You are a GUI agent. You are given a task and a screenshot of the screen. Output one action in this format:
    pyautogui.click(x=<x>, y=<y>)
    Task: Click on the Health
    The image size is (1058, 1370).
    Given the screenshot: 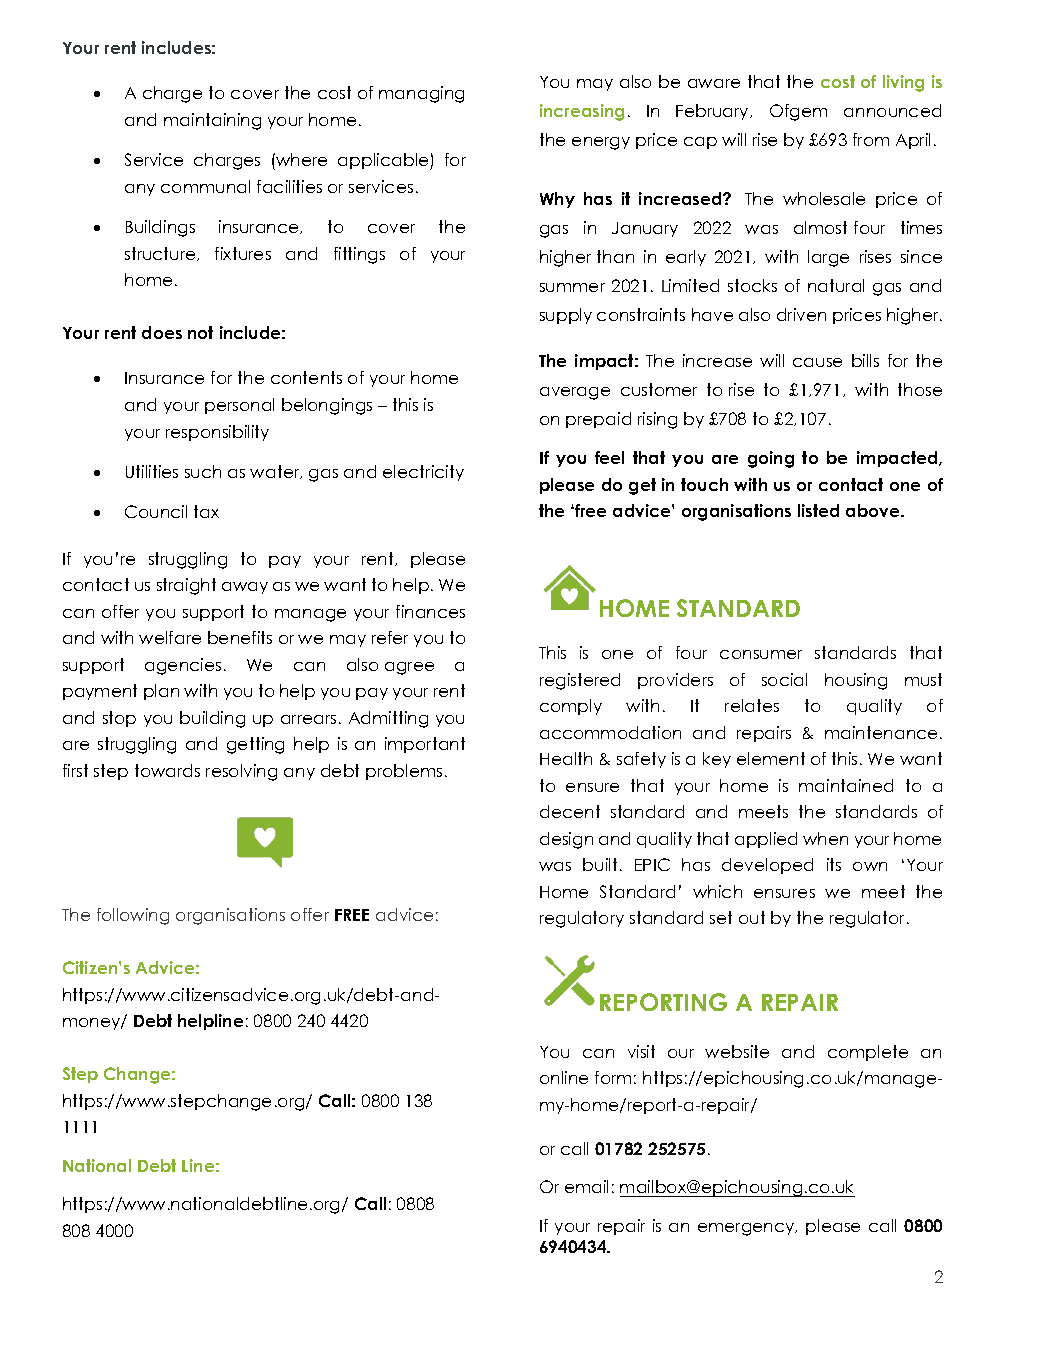 What is the action you would take?
    pyautogui.click(x=566, y=758)
